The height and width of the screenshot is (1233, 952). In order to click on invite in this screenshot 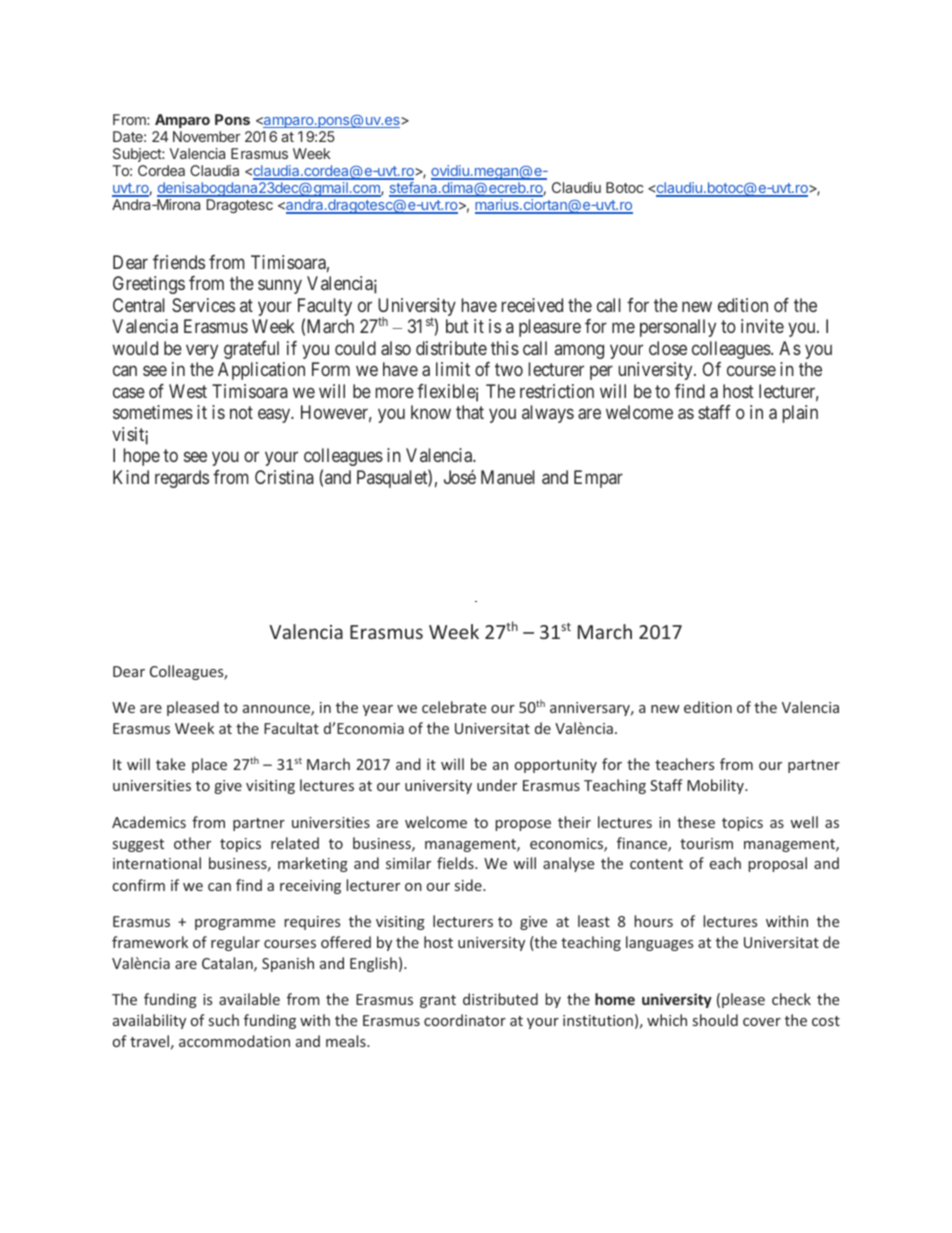, I will do `click(762, 326)`.
